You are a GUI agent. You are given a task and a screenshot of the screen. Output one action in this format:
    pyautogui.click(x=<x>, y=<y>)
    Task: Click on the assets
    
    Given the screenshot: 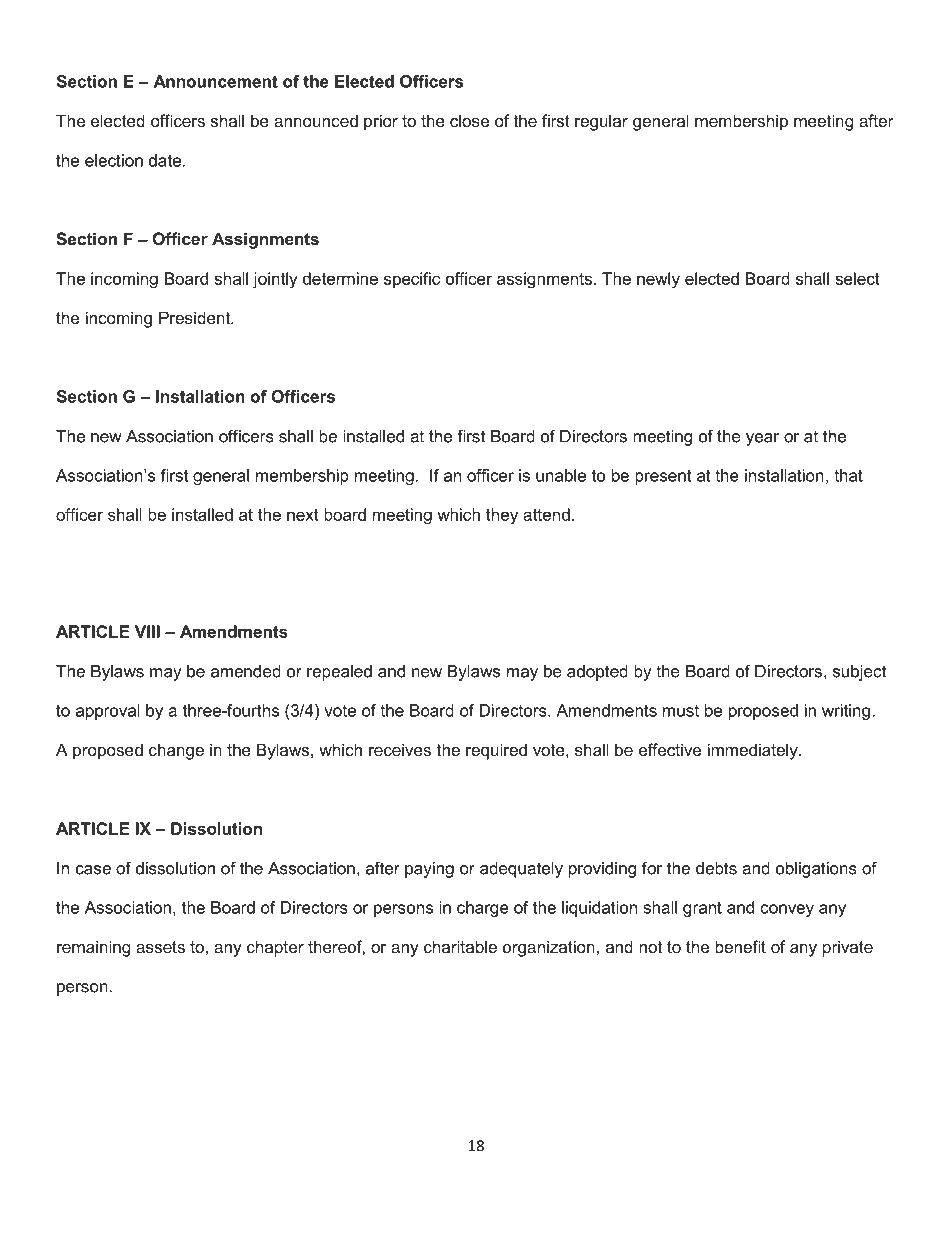 What is the action you would take?
    pyautogui.click(x=160, y=947)
